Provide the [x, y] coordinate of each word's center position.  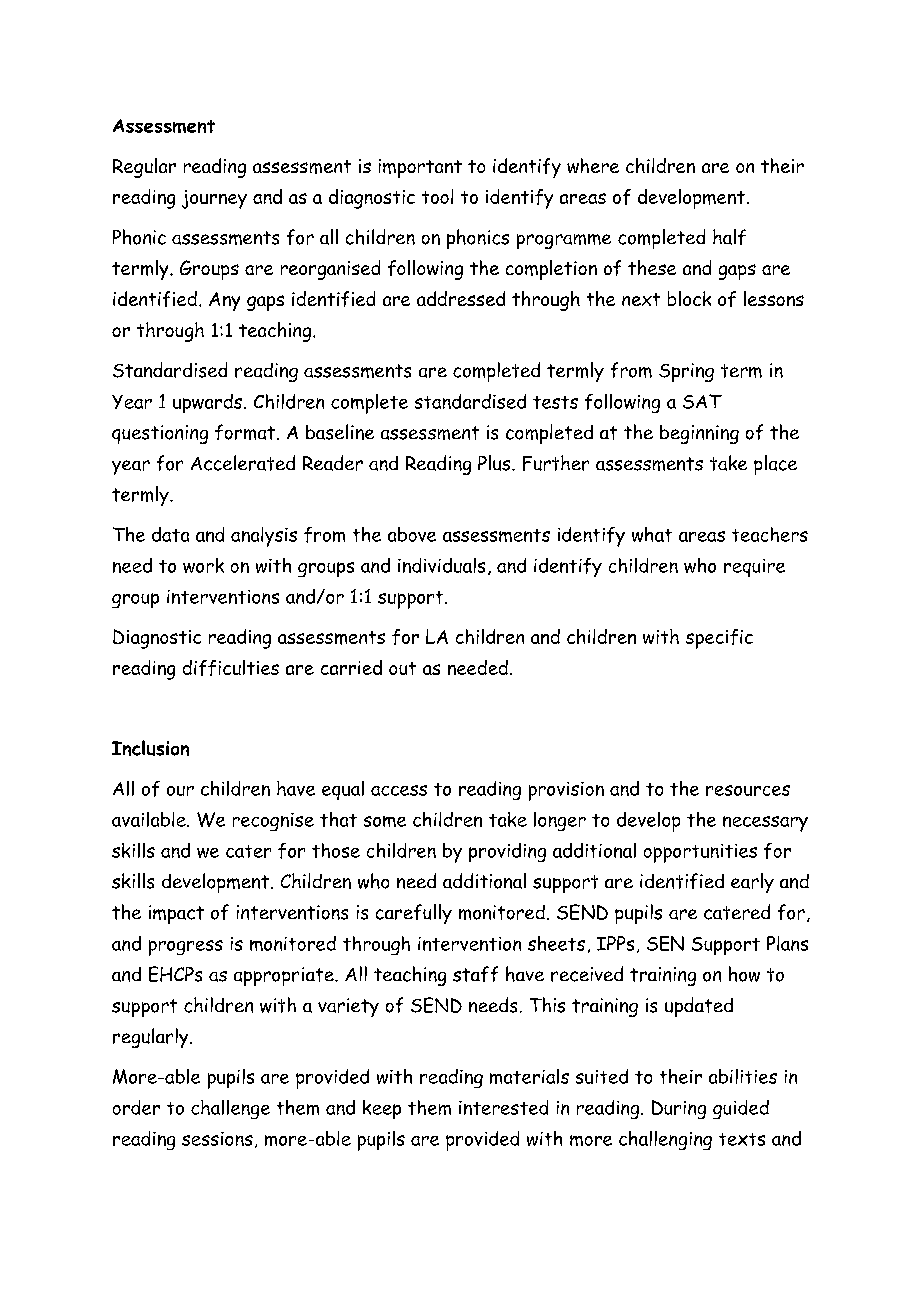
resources [748, 790]
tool [437, 196]
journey [214, 199]
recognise [273, 822]
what [652, 534]
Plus [495, 463]
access [399, 790]
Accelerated [243, 463]
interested [503, 1107]
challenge [230, 1109]
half [729, 237]
